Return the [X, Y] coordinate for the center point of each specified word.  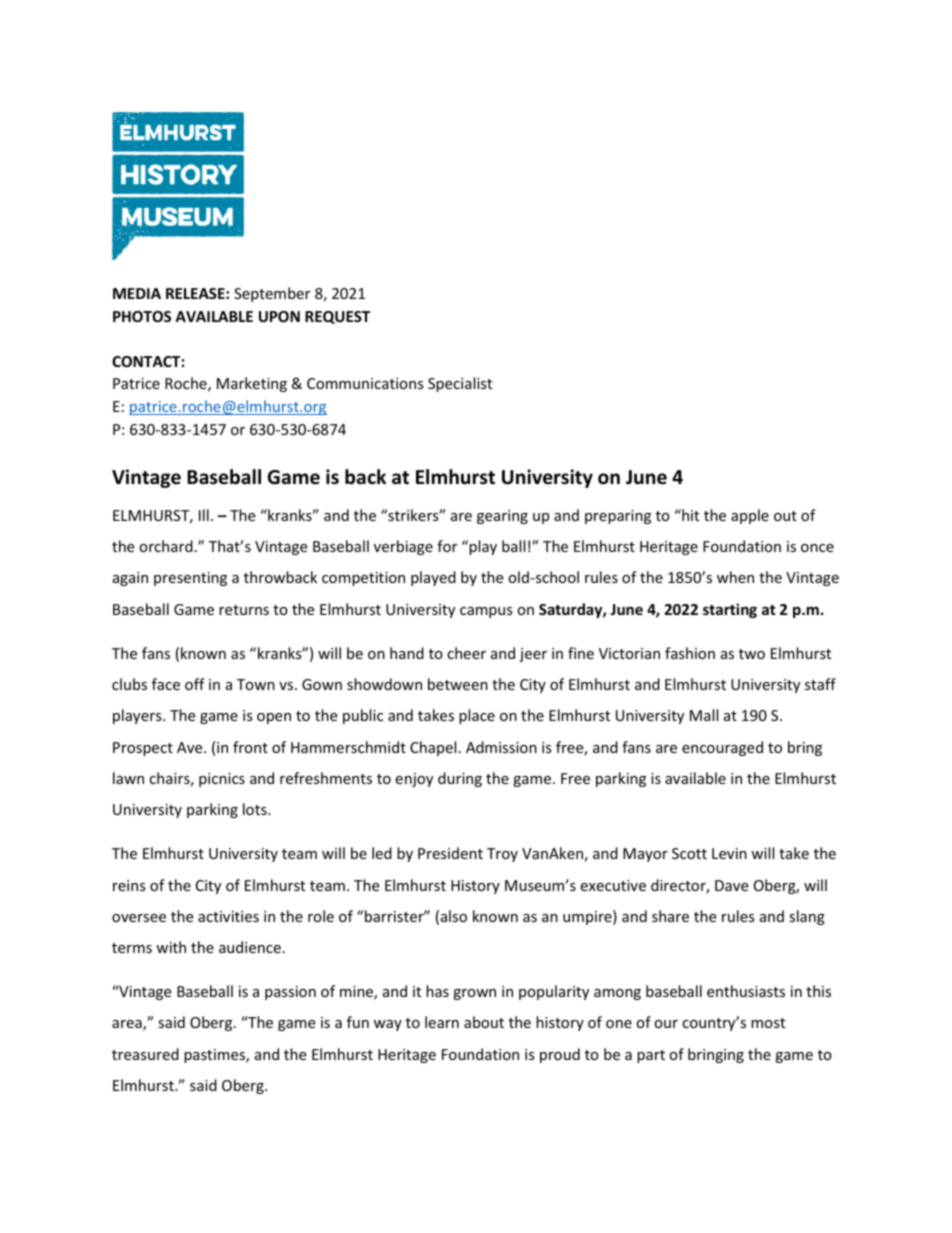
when [735, 577]
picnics [222, 780]
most [768, 1023]
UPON [279, 316]
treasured [145, 1054]
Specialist [460, 384]
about [484, 1022]
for [447, 546]
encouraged [722, 748]
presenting [190, 579]
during [460, 779]
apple [750, 516]
